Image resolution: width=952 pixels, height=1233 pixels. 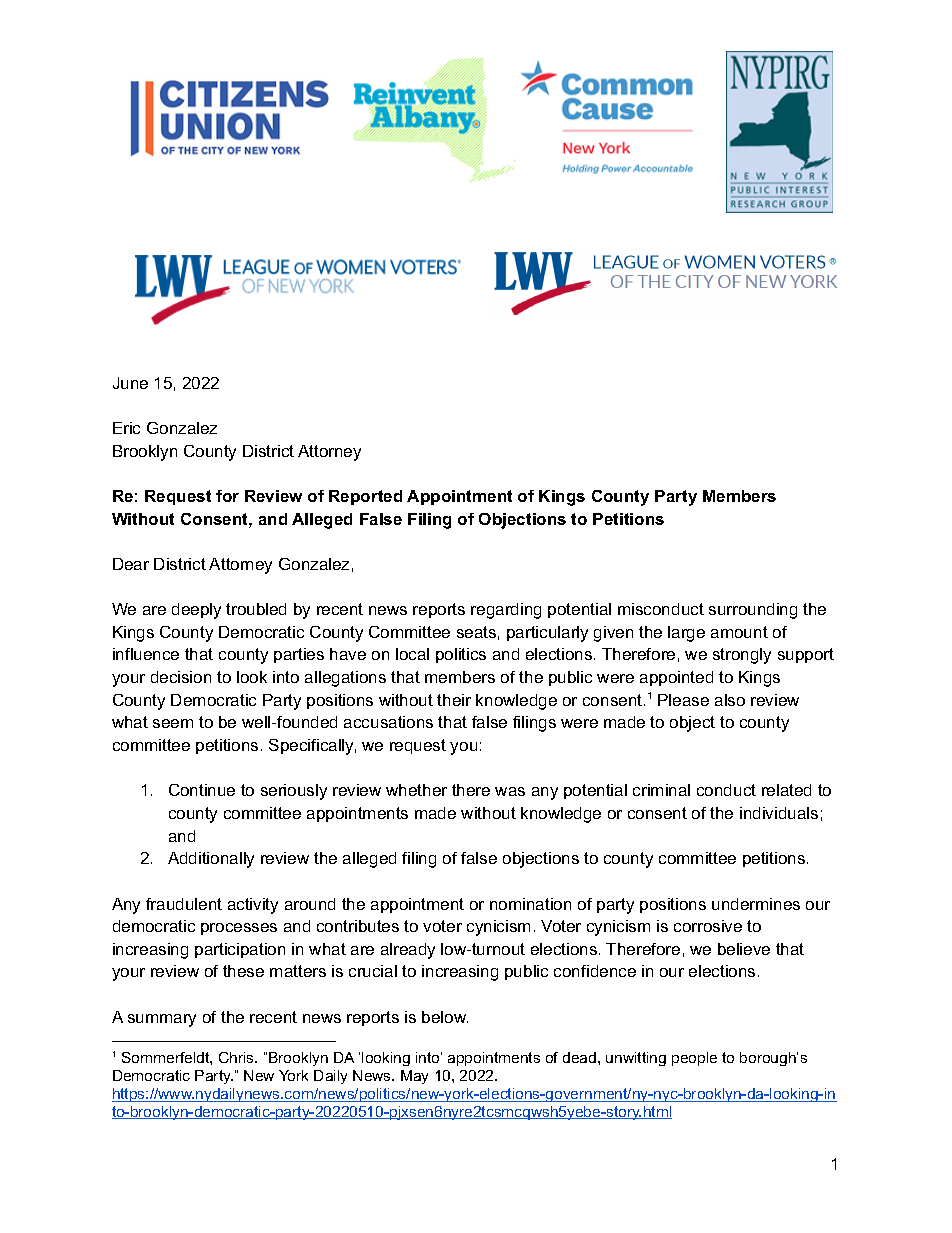 I want to click on regarding, so click(x=506, y=611).
